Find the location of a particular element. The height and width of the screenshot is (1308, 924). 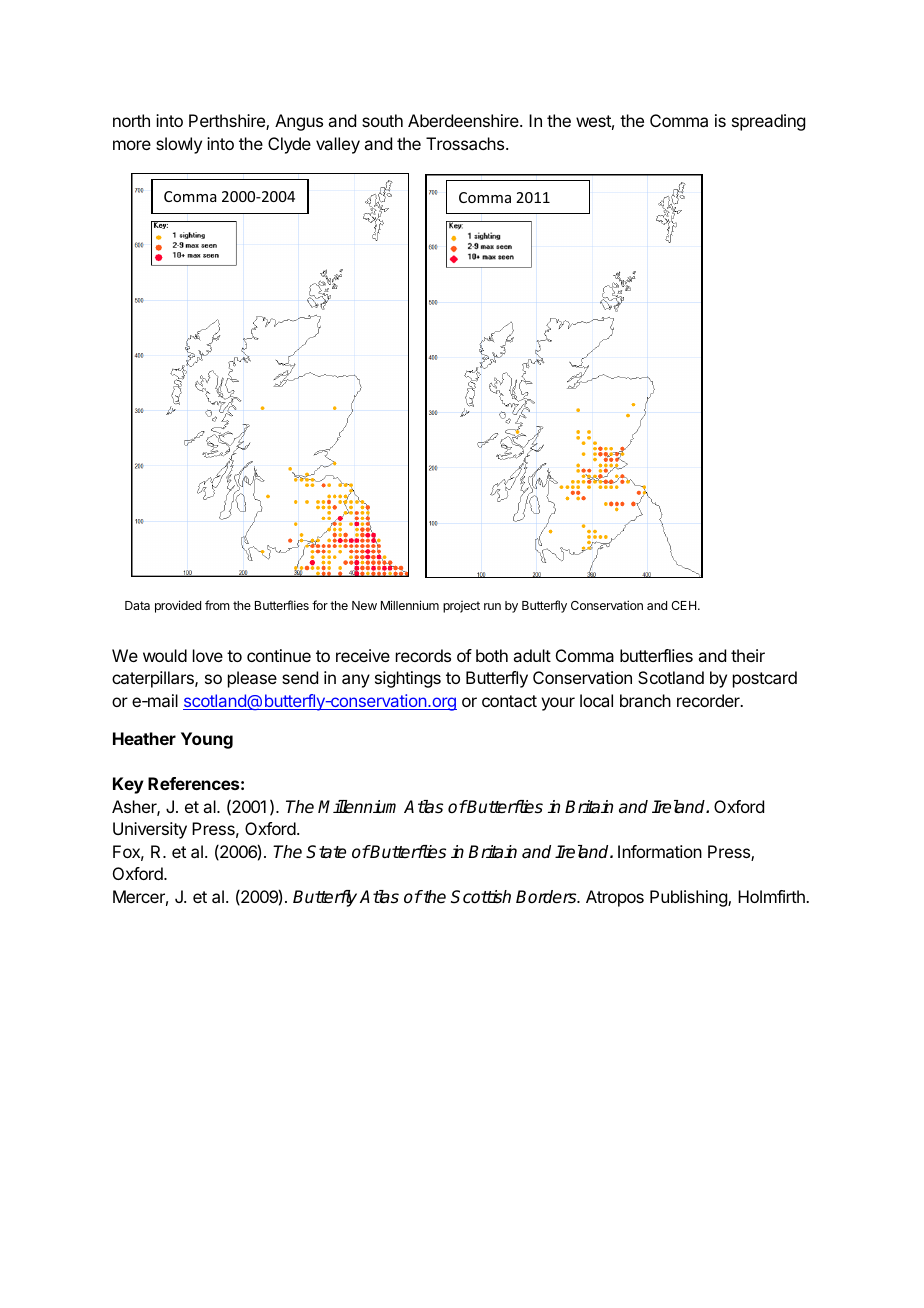

project is located at coordinates (461, 607).
